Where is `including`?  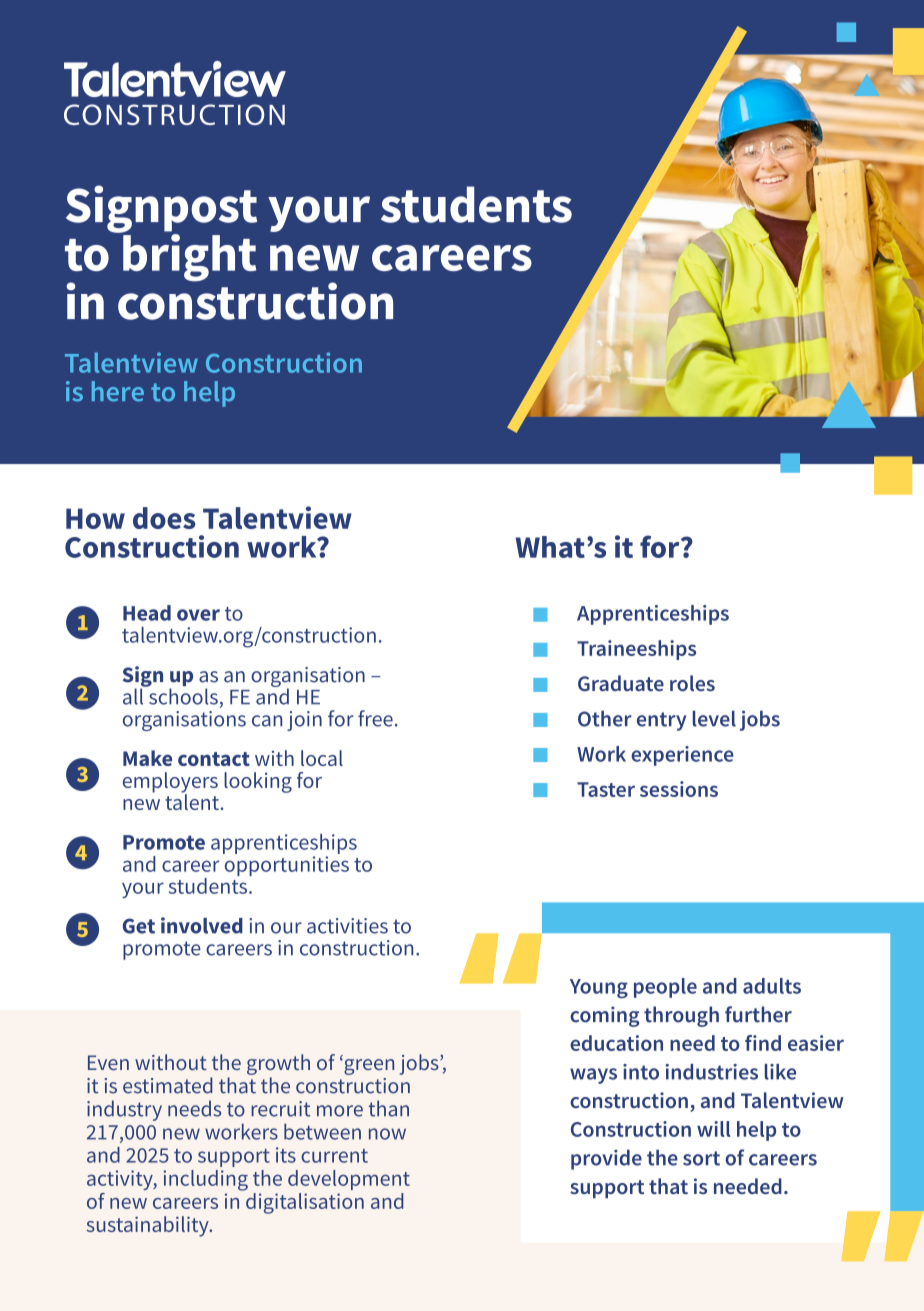 including is located at coordinates (205, 1180).
